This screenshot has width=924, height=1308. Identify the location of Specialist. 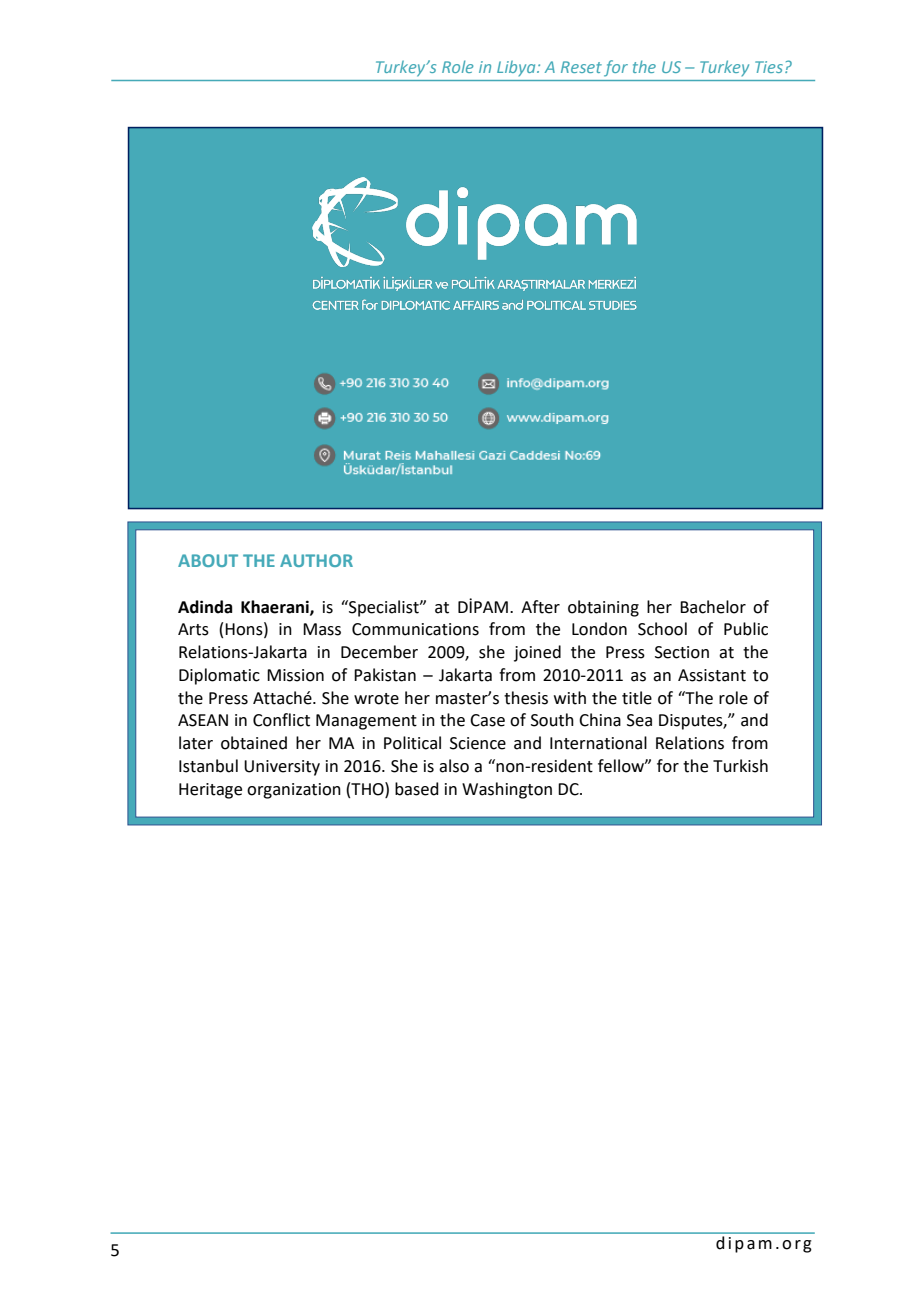
(384, 608).
